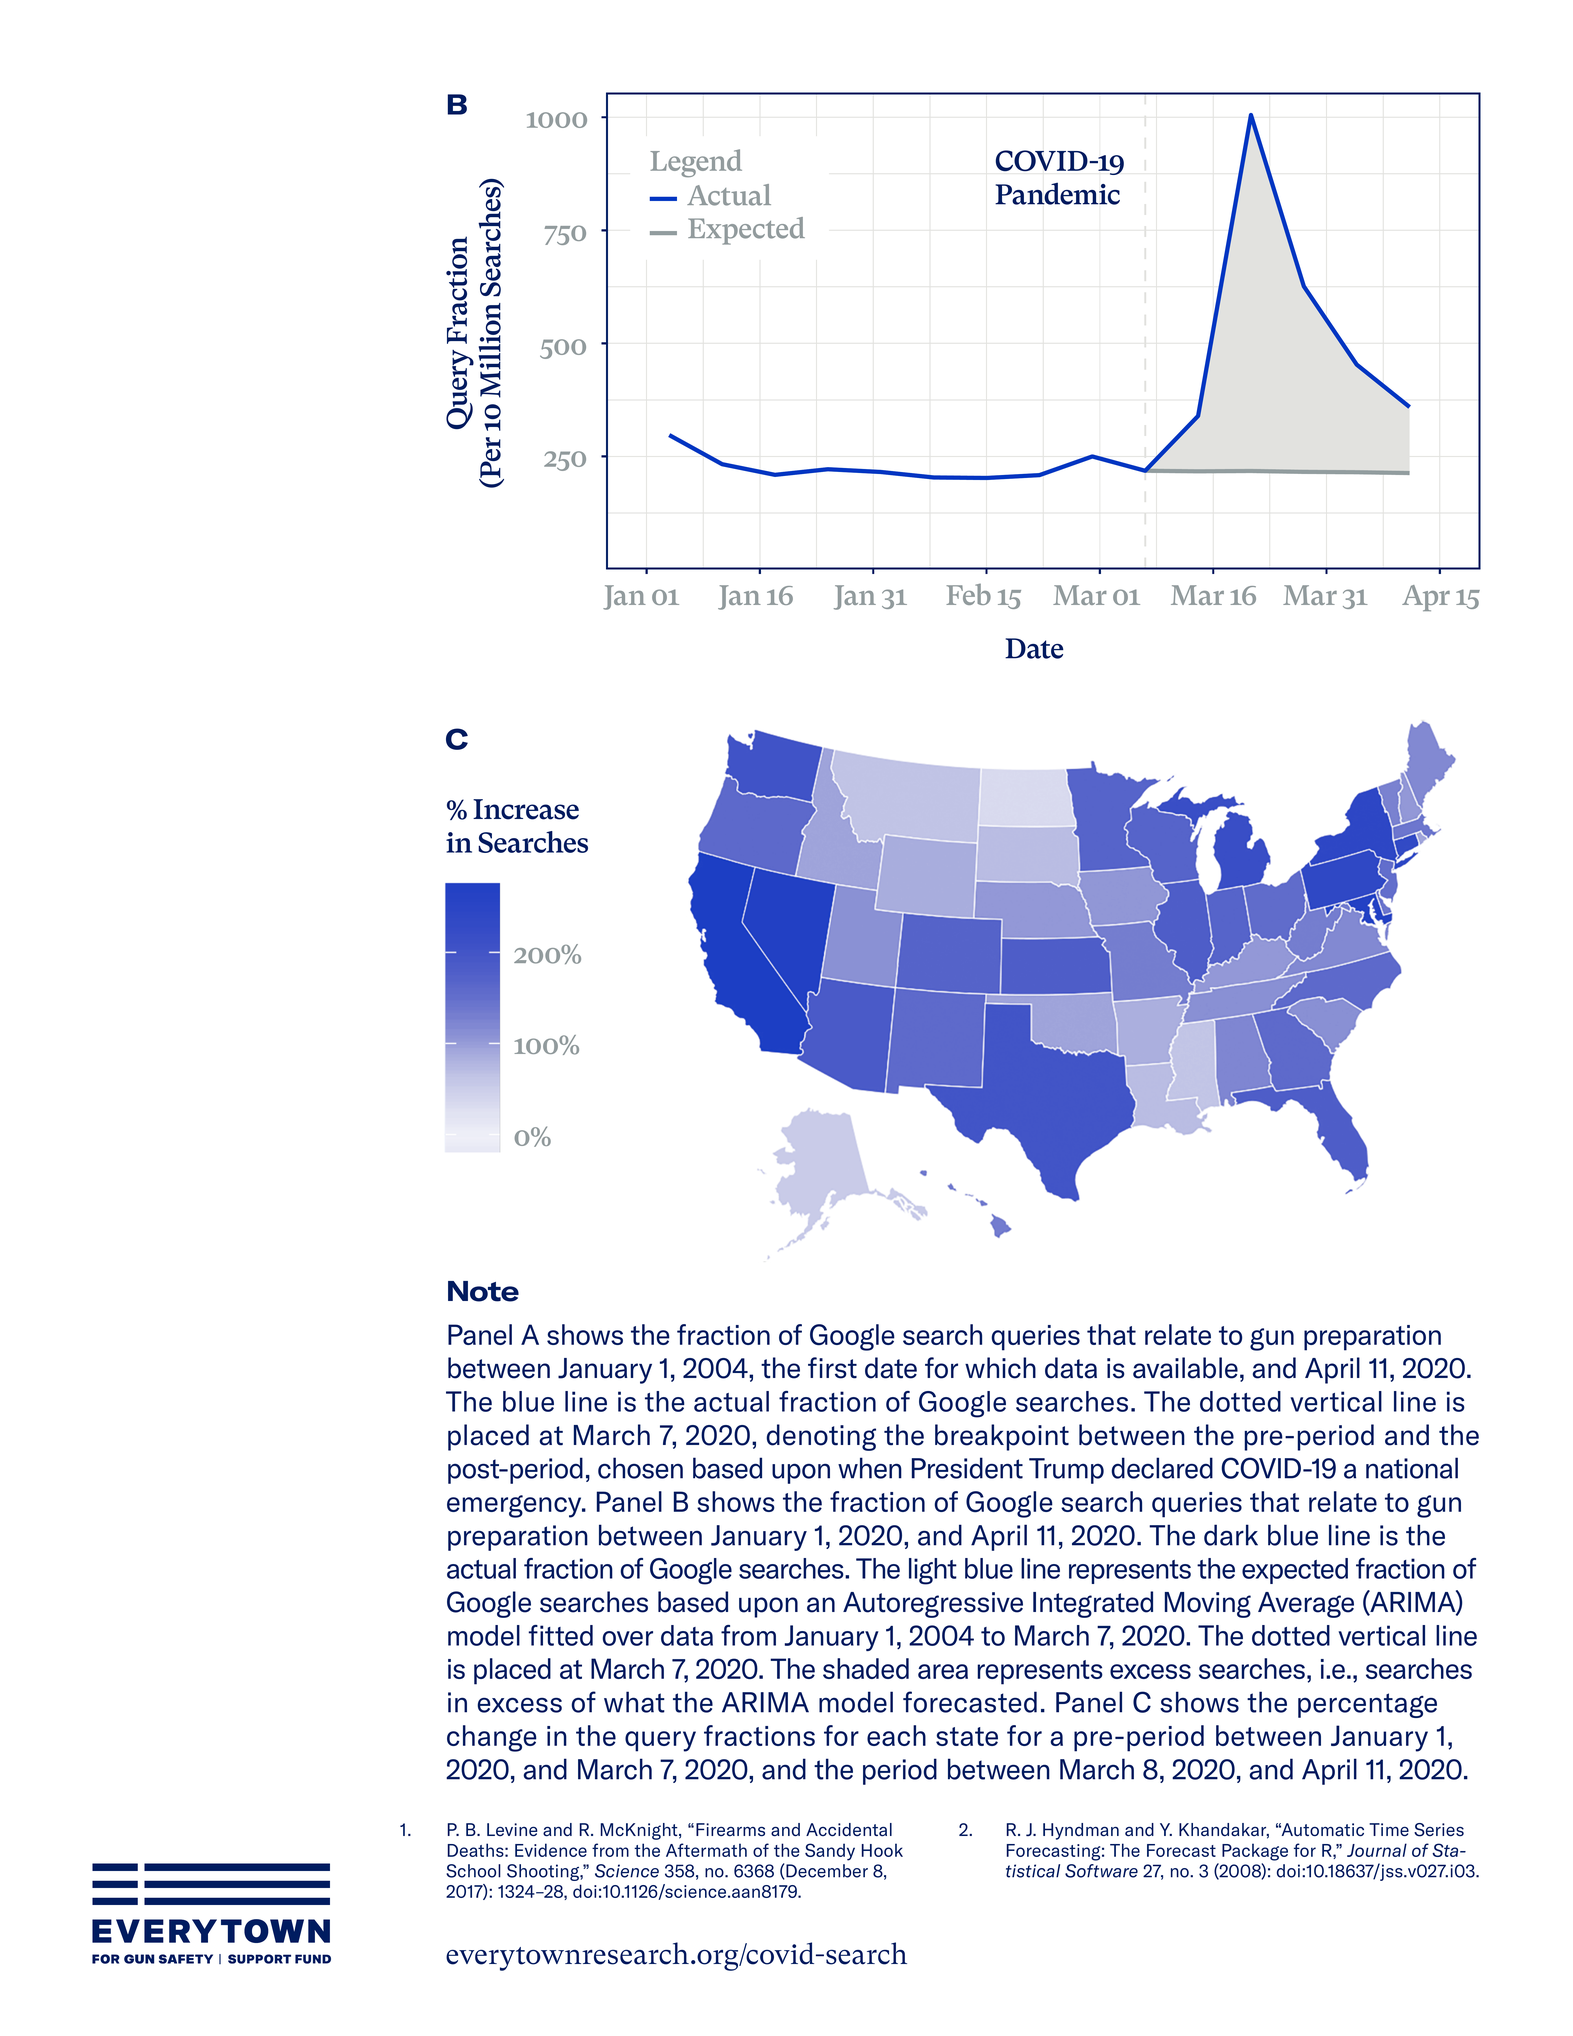  Describe the element at coordinates (1000, 1368) in the screenshot. I see `which` at that location.
